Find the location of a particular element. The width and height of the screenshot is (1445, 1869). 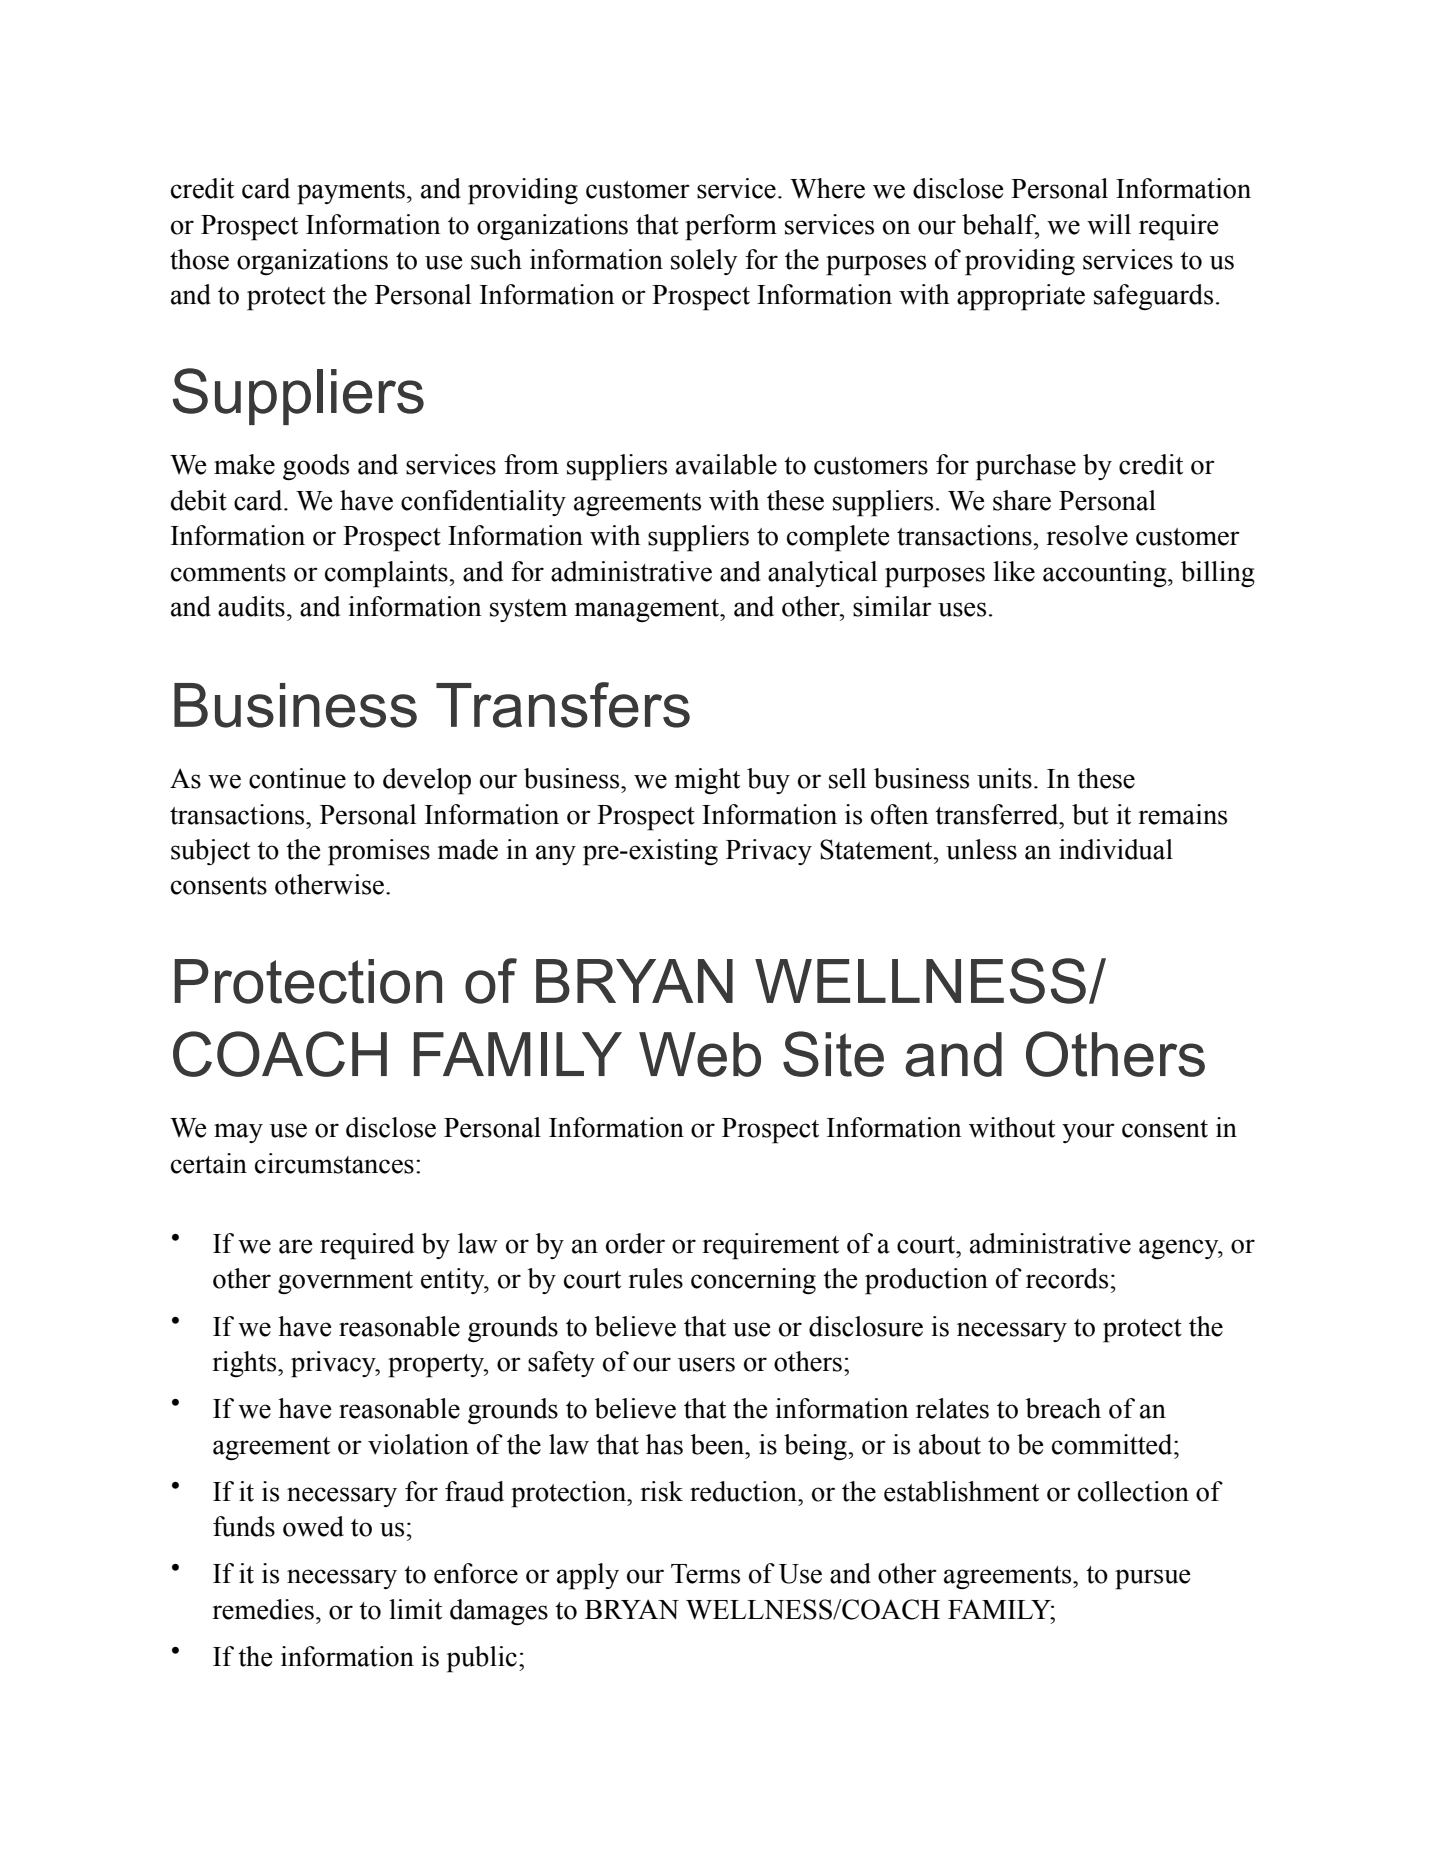

will is located at coordinates (1109, 224).
